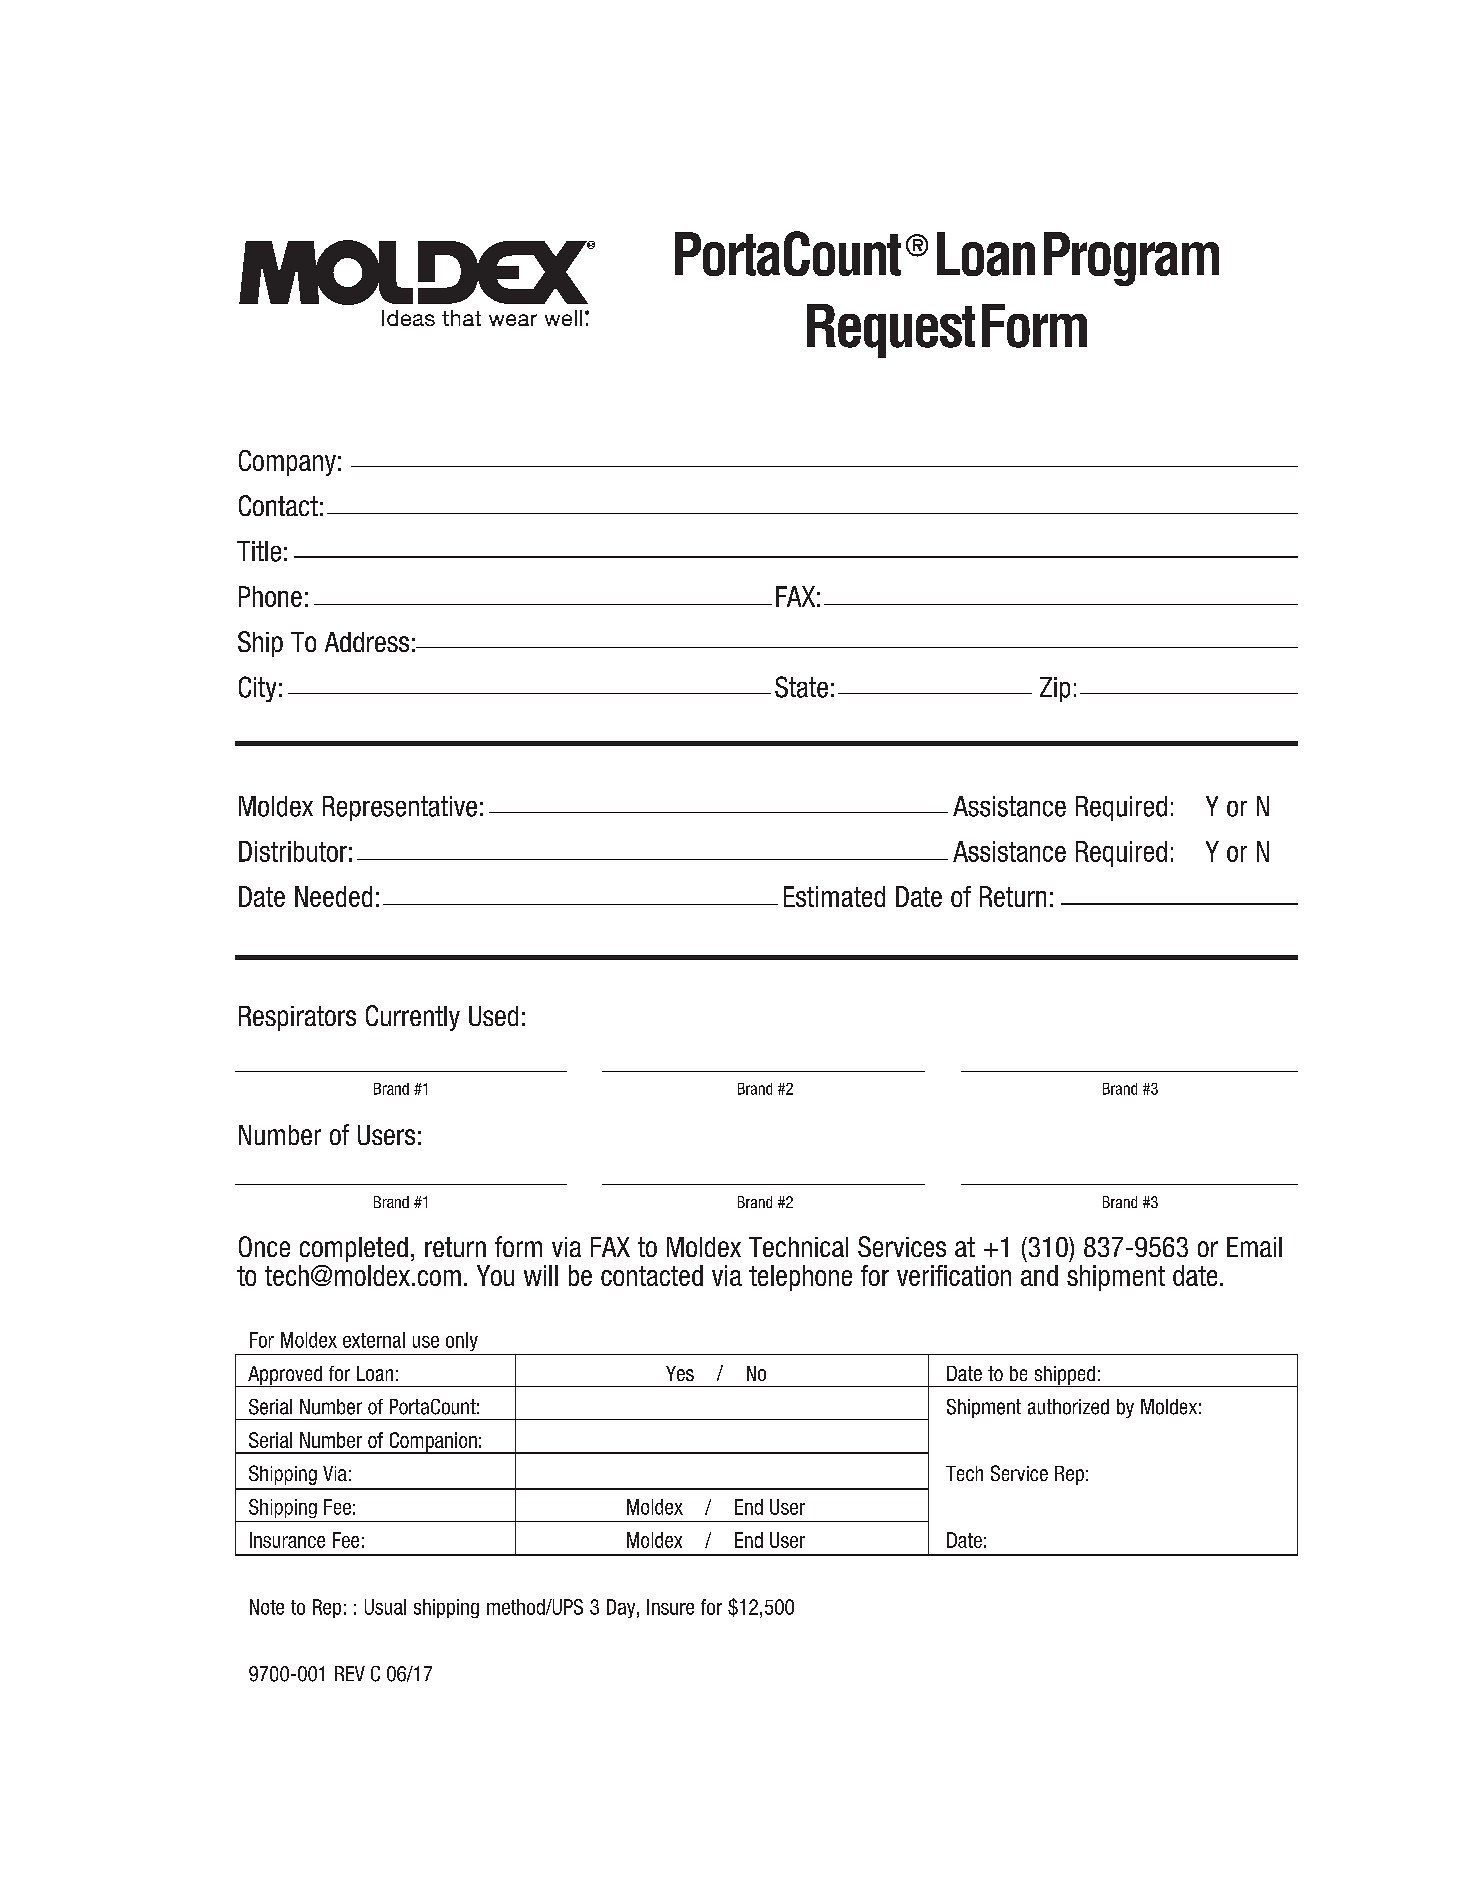  I want to click on Usual, so click(385, 1607).
